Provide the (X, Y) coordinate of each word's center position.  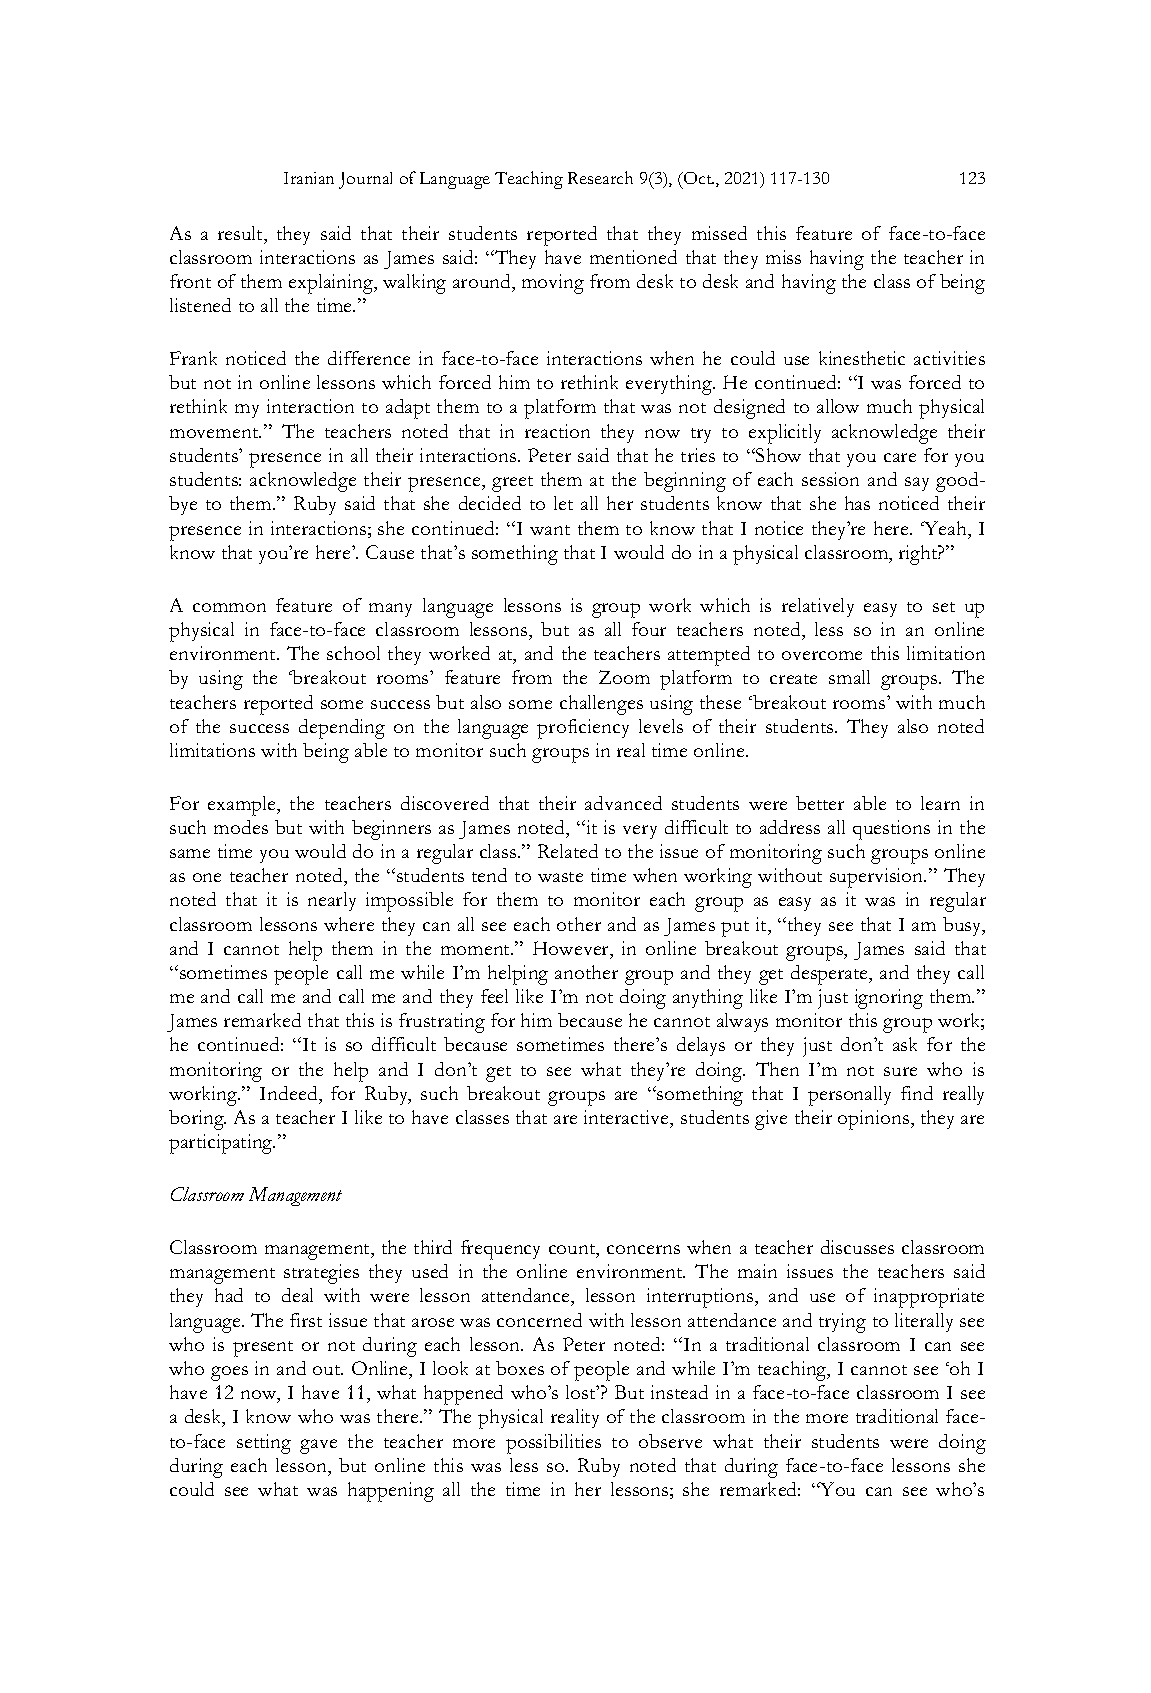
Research (600, 177)
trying (842, 1323)
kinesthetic (862, 358)
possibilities (553, 1444)
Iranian (309, 178)
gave (318, 1446)
